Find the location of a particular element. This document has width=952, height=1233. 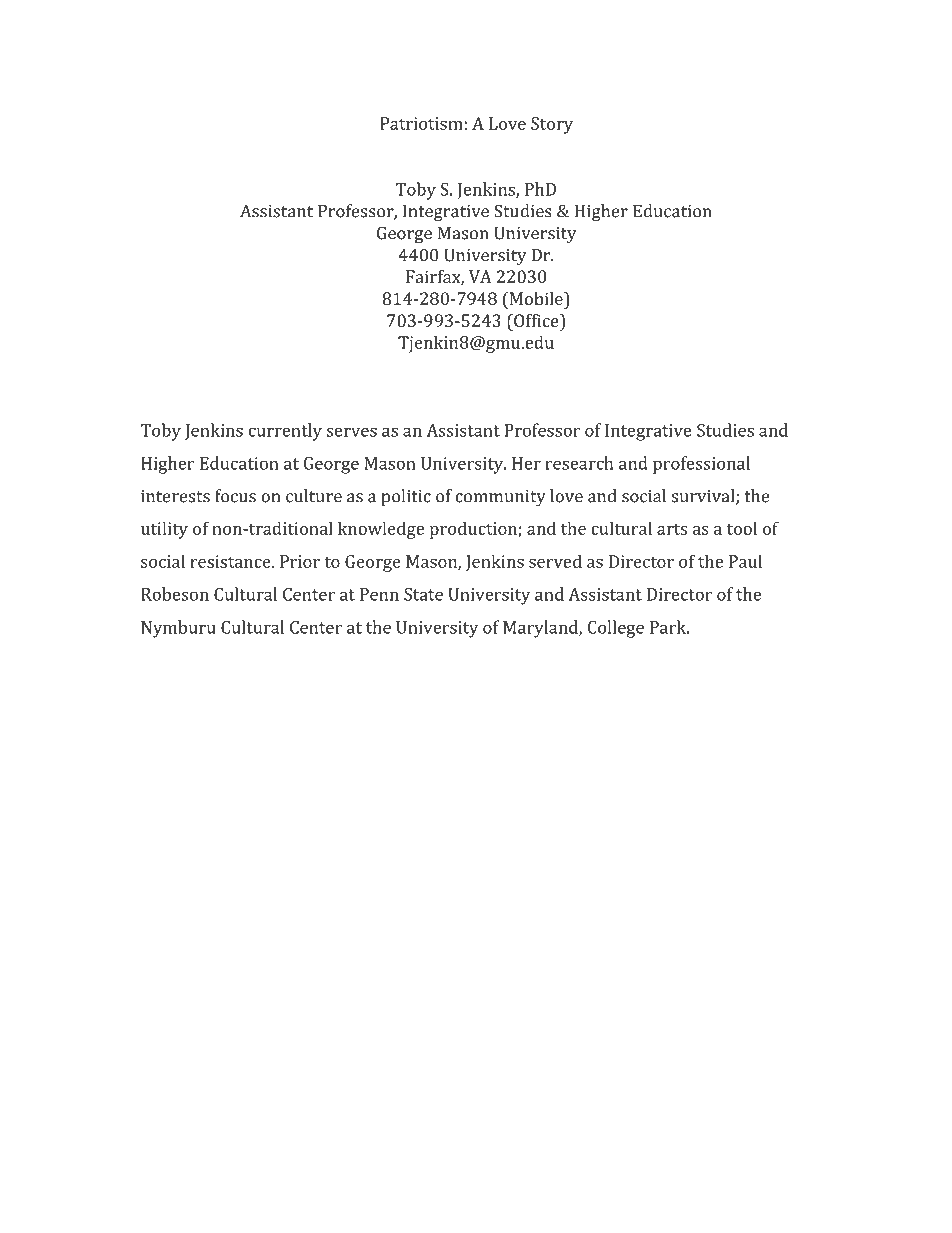

State is located at coordinates (423, 594).
